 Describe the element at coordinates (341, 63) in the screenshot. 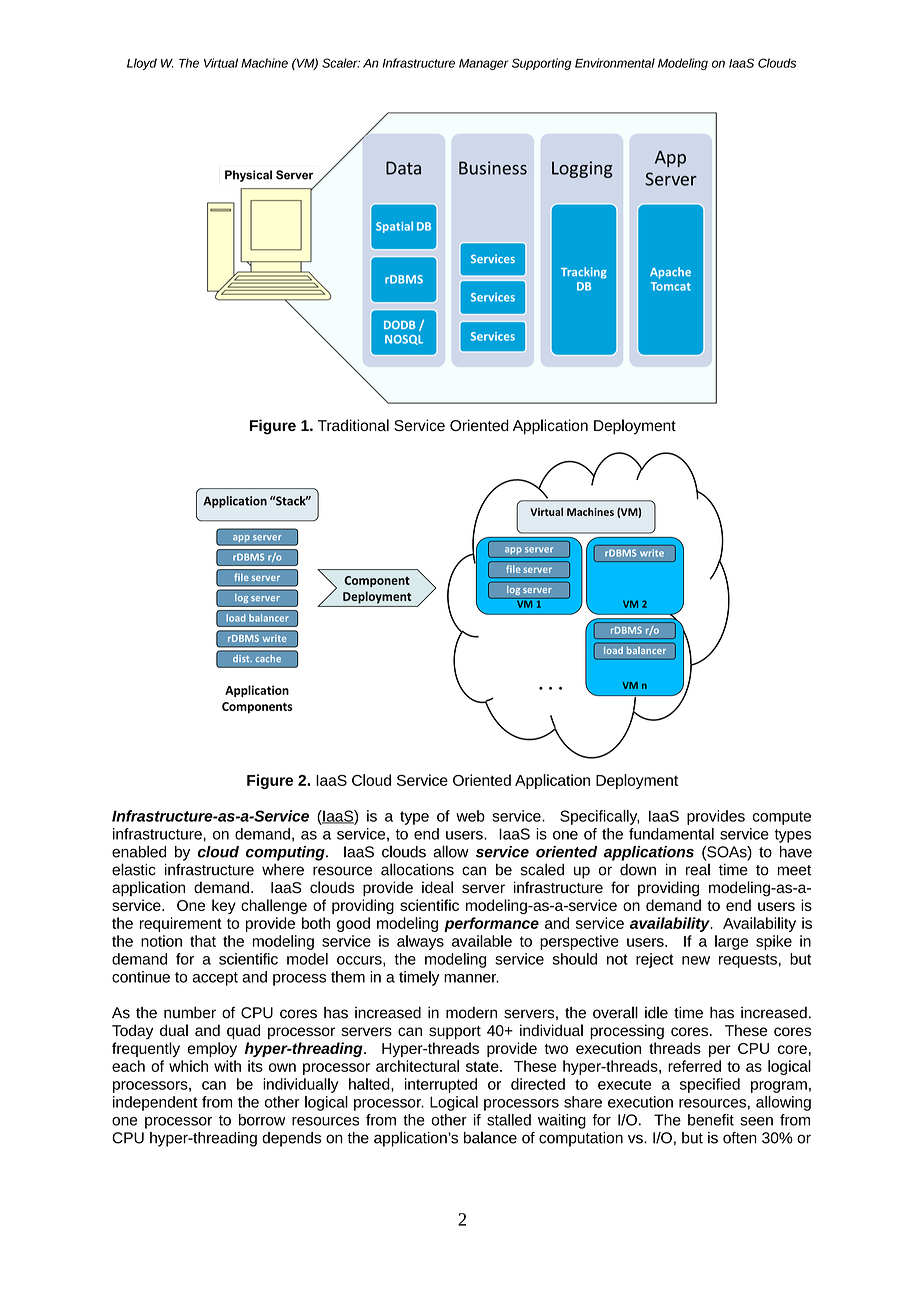

I see `Scaler` at that location.
